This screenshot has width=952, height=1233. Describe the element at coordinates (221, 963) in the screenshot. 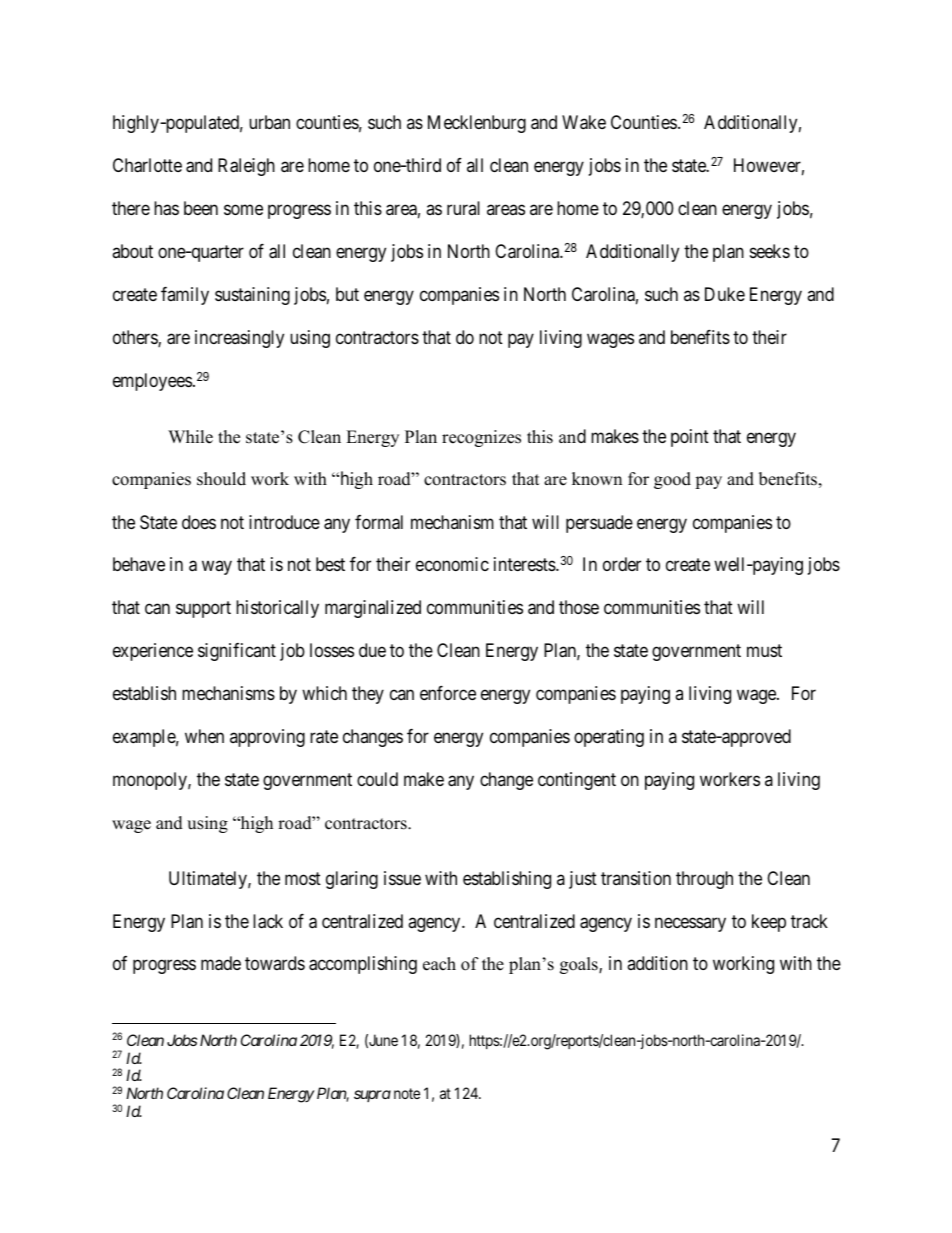

I see `made` at that location.
